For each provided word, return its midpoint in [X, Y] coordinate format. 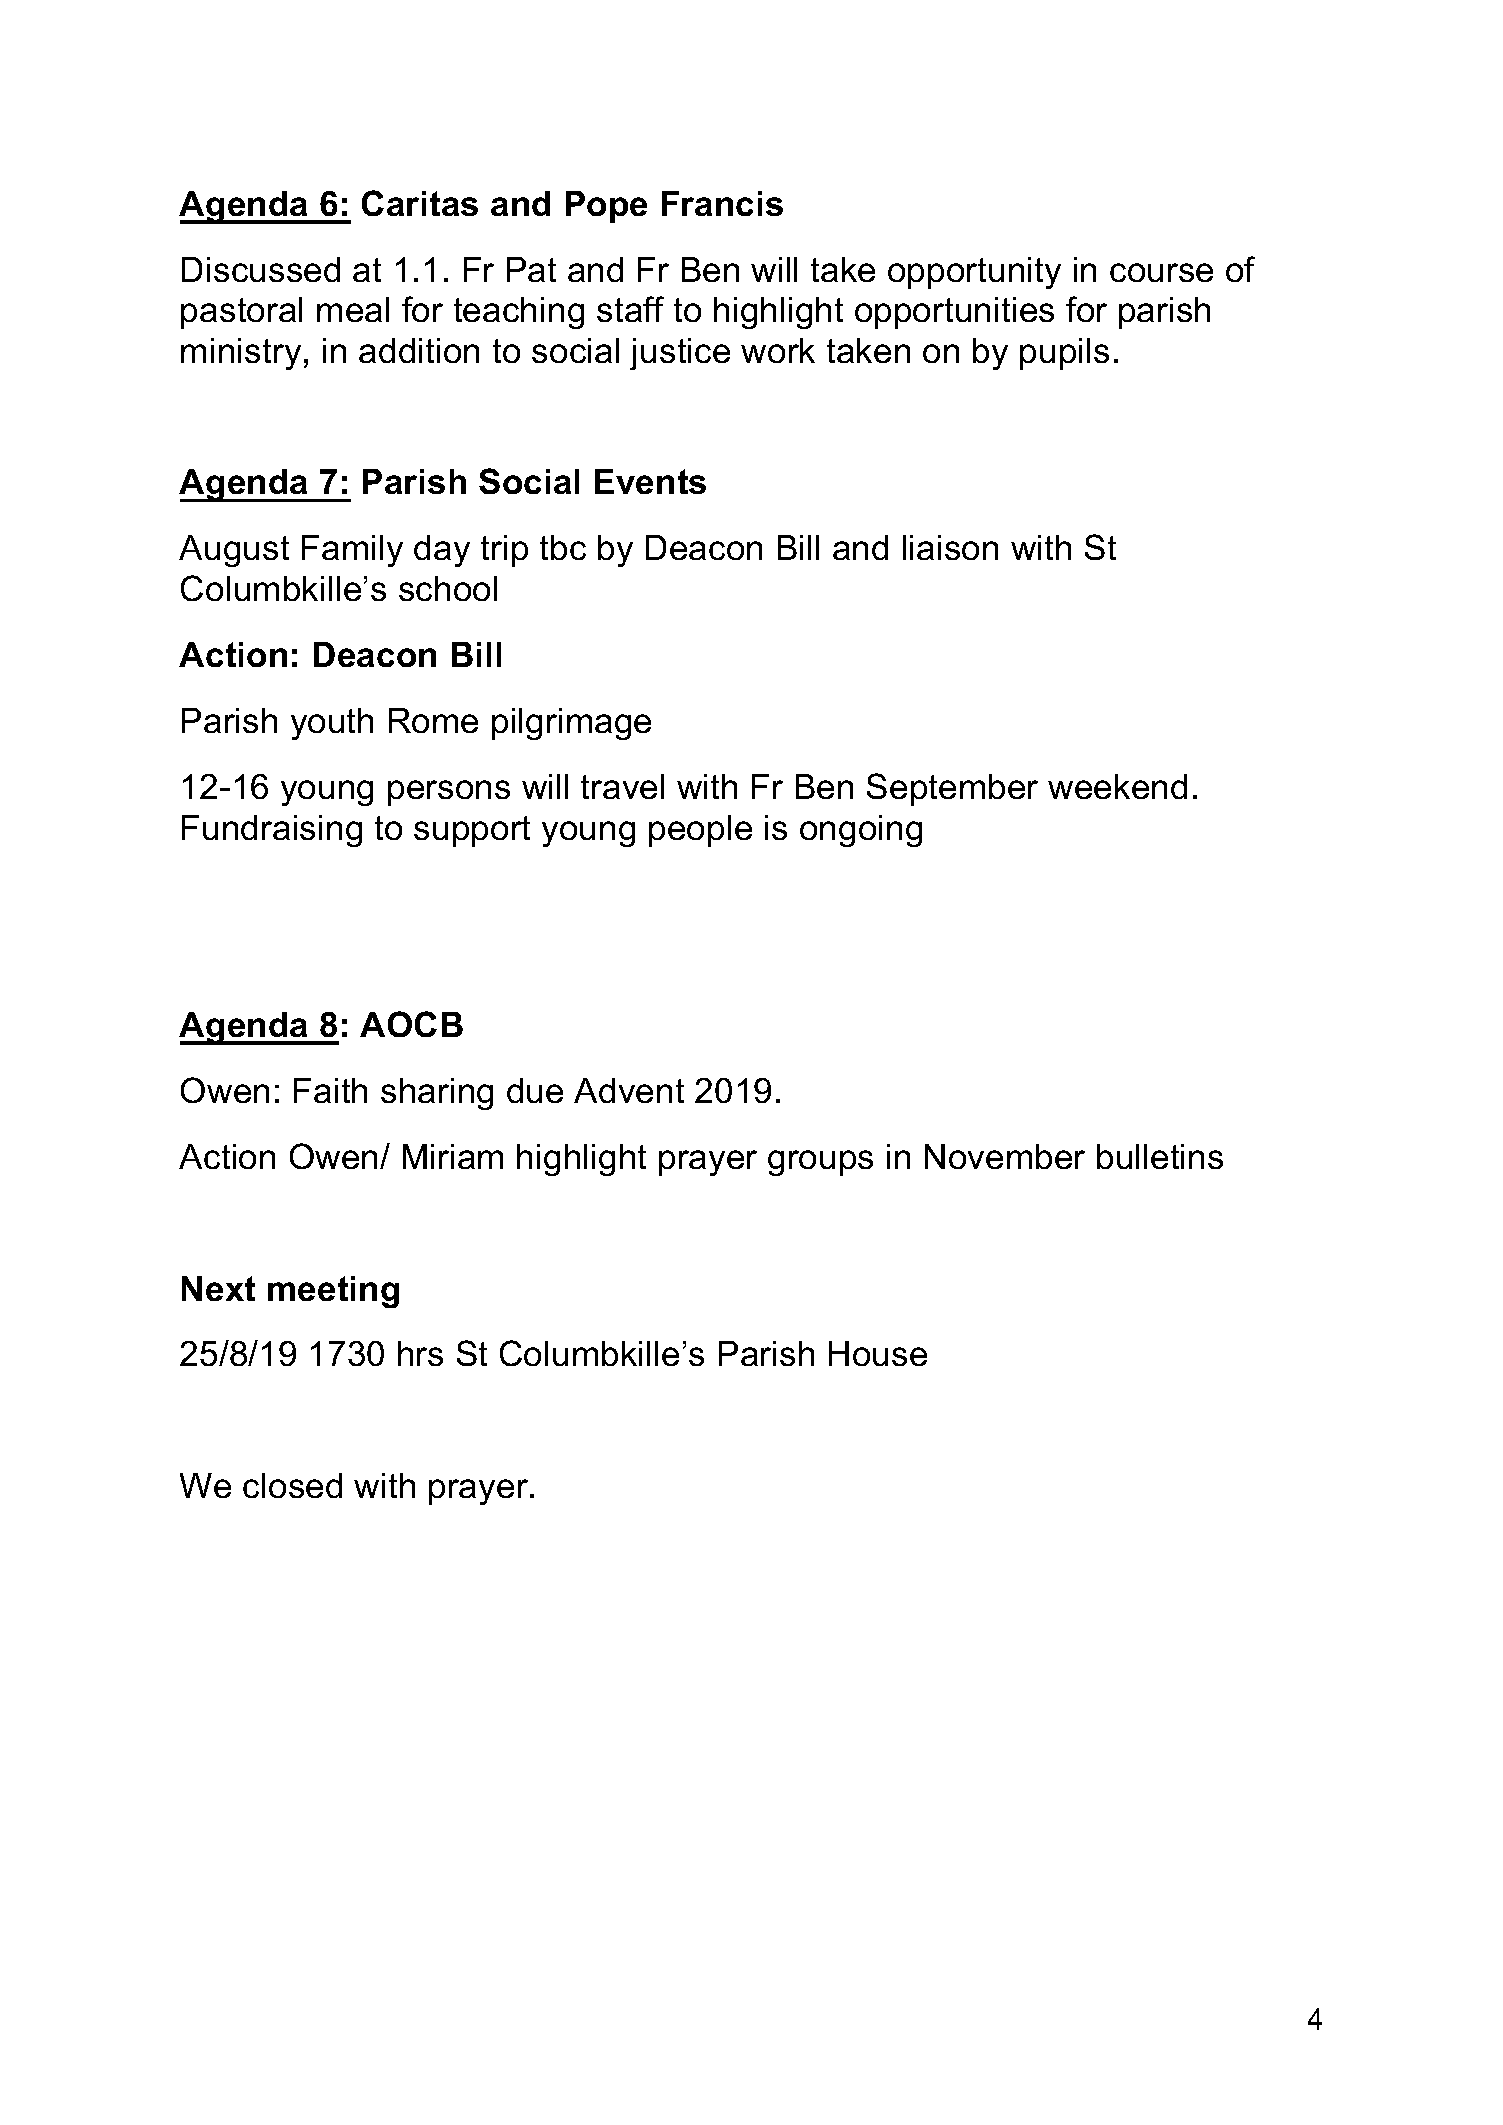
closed [292, 1485]
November [1005, 1156]
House [878, 1353]
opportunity [974, 273]
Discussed [261, 269]
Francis [722, 203]
